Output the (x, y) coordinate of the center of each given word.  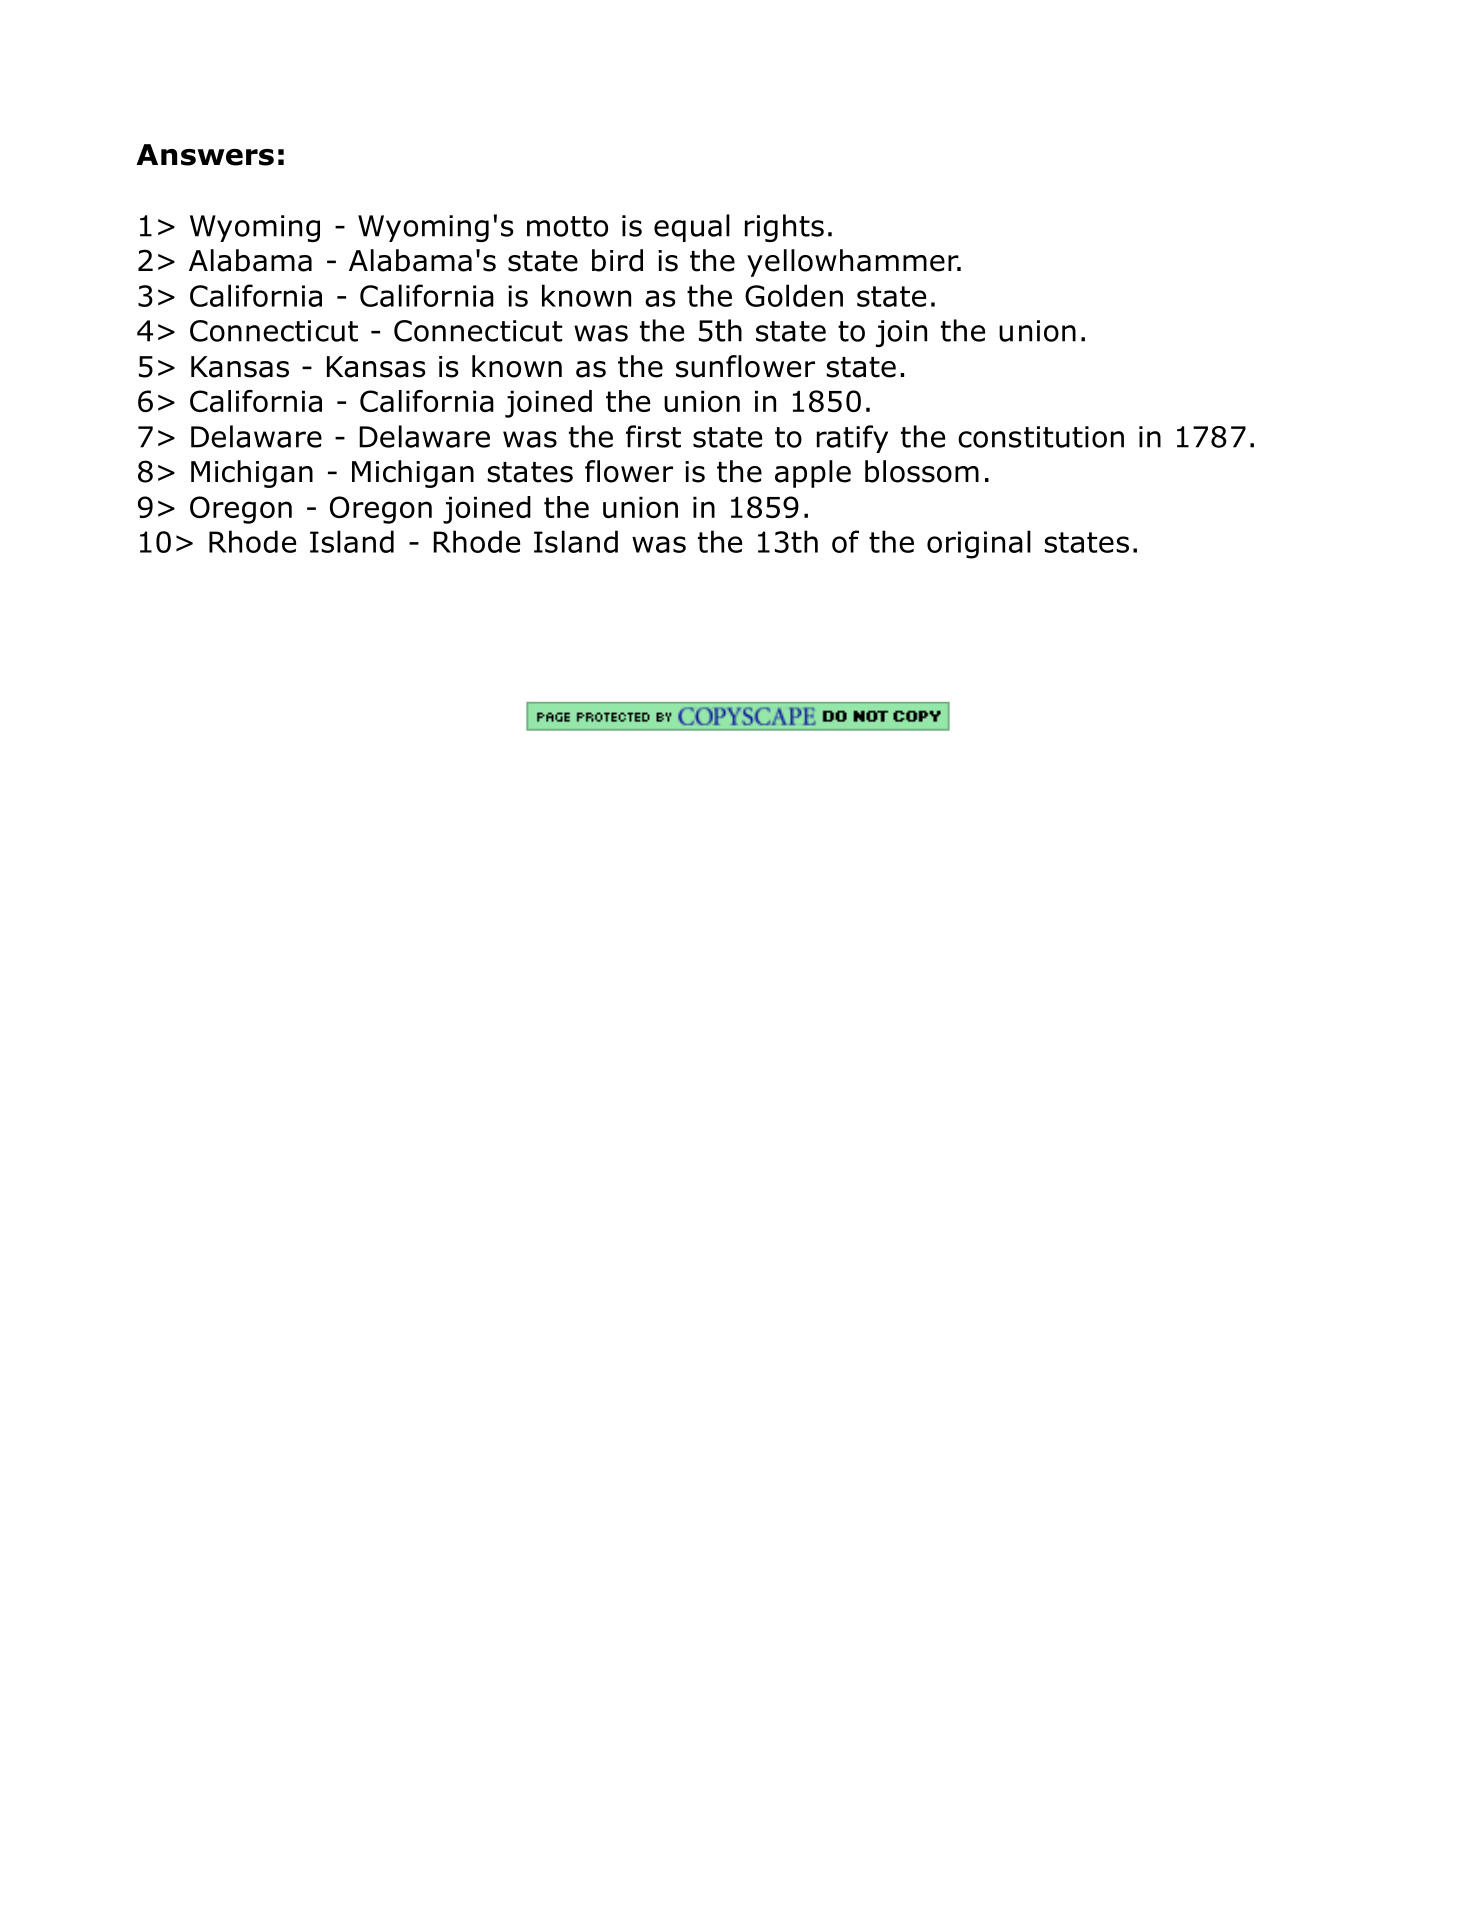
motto (567, 226)
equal (692, 228)
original (979, 544)
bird (617, 260)
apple (813, 474)
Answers (205, 155)
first (653, 436)
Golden (794, 295)
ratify (852, 439)
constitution (1041, 437)
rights (784, 228)
